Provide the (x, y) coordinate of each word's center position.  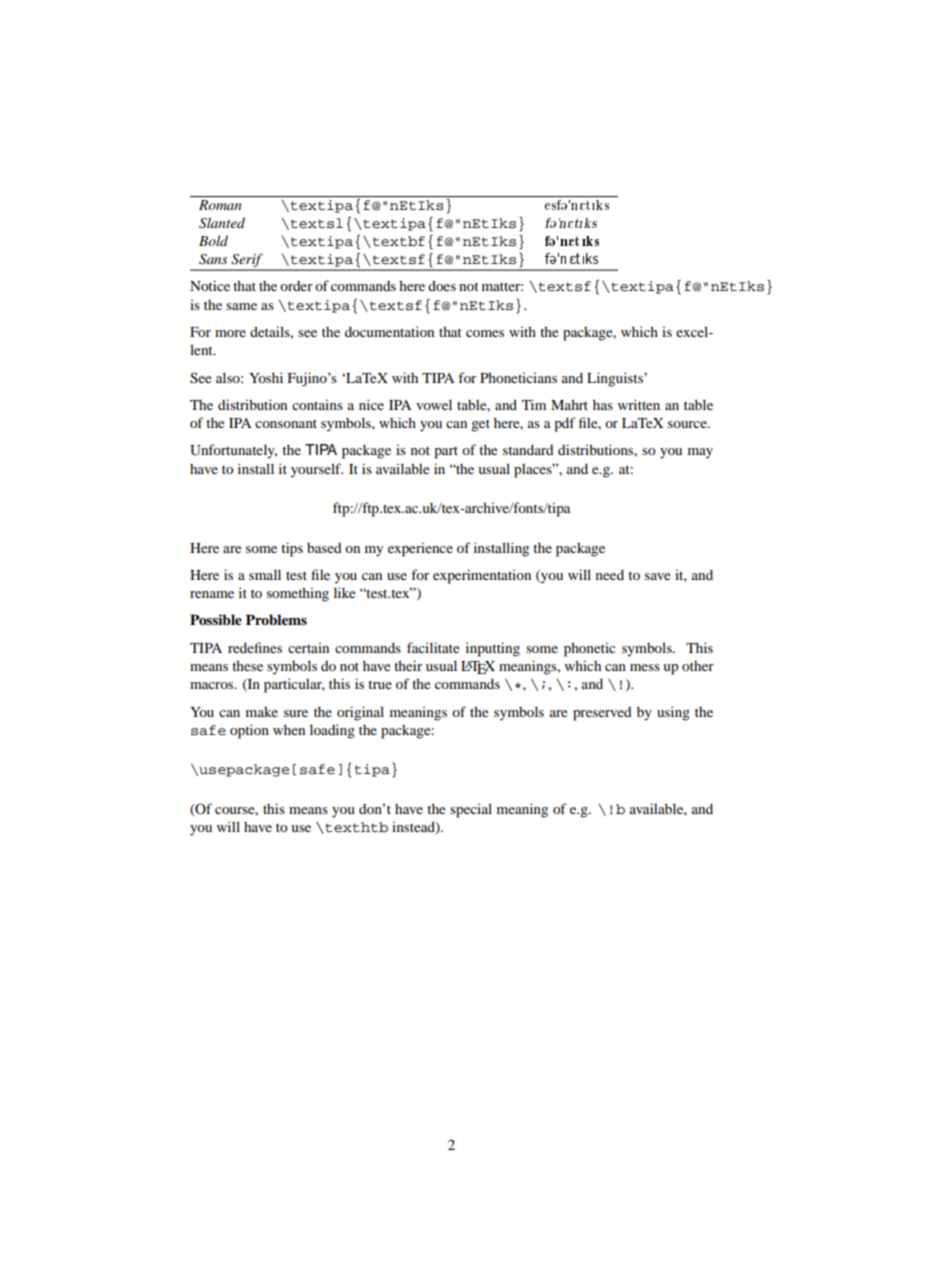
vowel (434, 404)
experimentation (482, 576)
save (657, 576)
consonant (286, 423)
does (442, 285)
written (639, 404)
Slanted (222, 223)
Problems (276, 620)
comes (485, 333)
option (249, 731)
